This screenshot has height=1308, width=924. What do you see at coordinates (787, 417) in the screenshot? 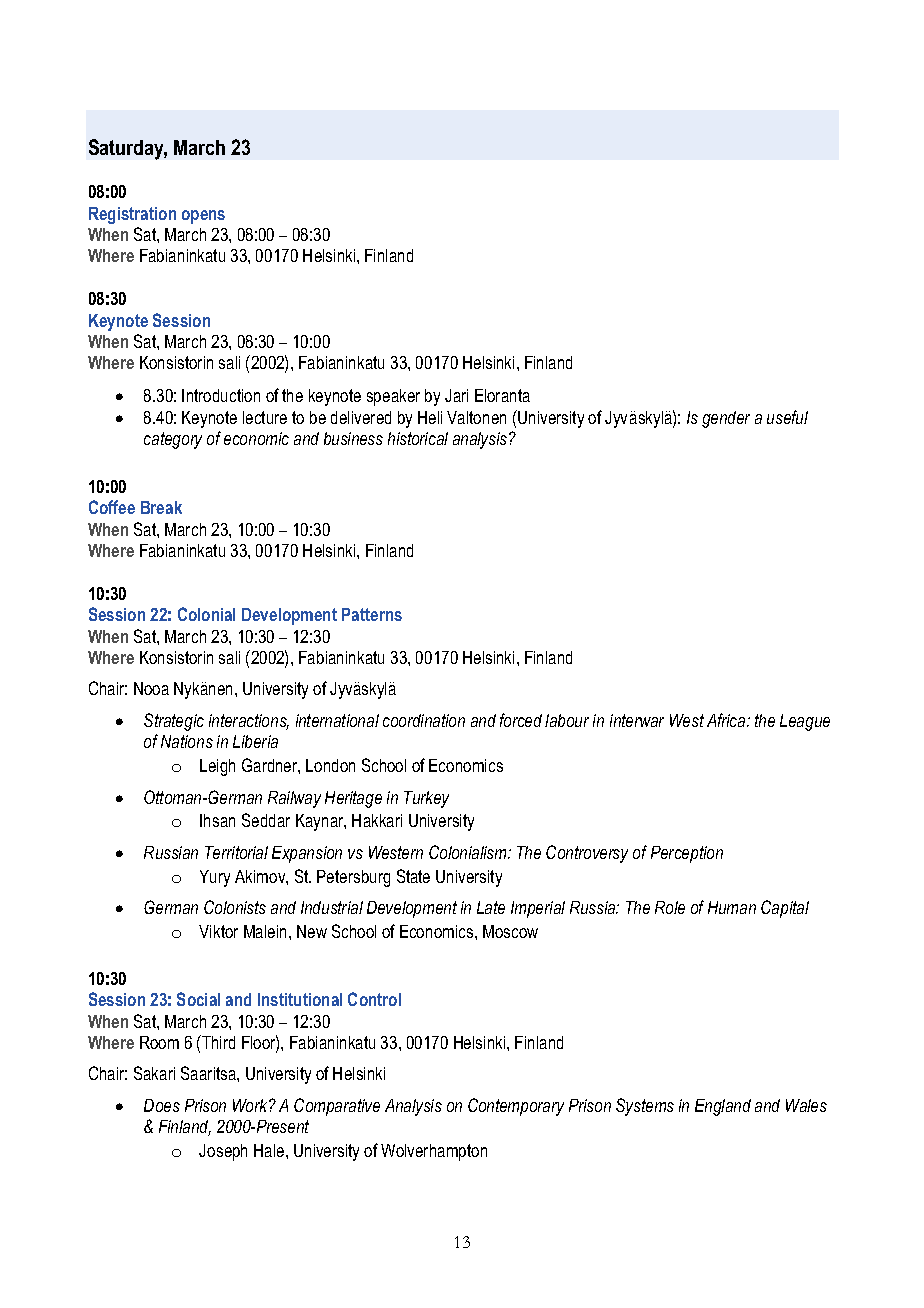
I see `useful` at bounding box center [787, 417].
